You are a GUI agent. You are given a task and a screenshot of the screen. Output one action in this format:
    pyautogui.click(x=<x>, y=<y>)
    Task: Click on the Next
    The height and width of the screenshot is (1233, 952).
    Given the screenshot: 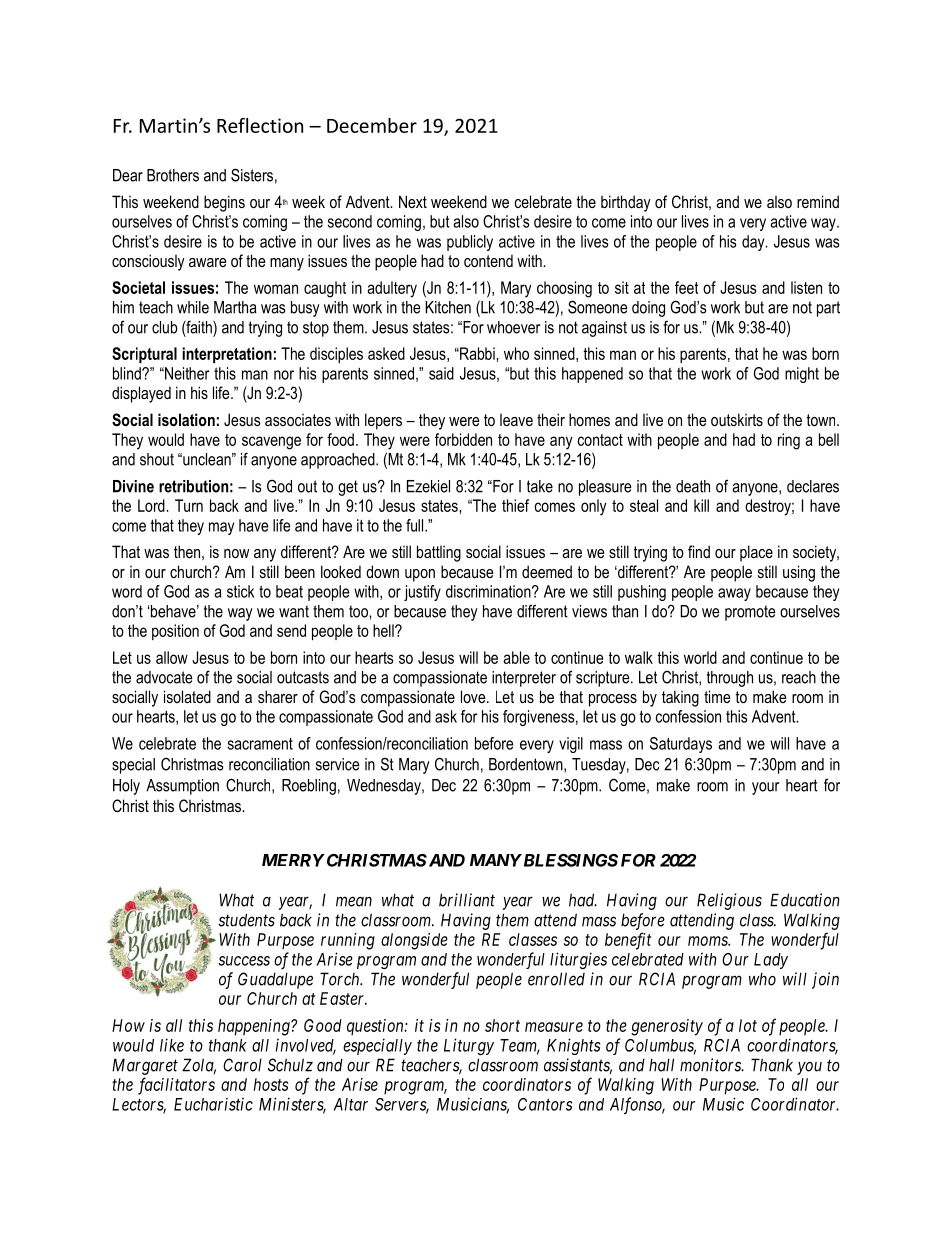 What is the action you would take?
    pyautogui.click(x=413, y=201)
